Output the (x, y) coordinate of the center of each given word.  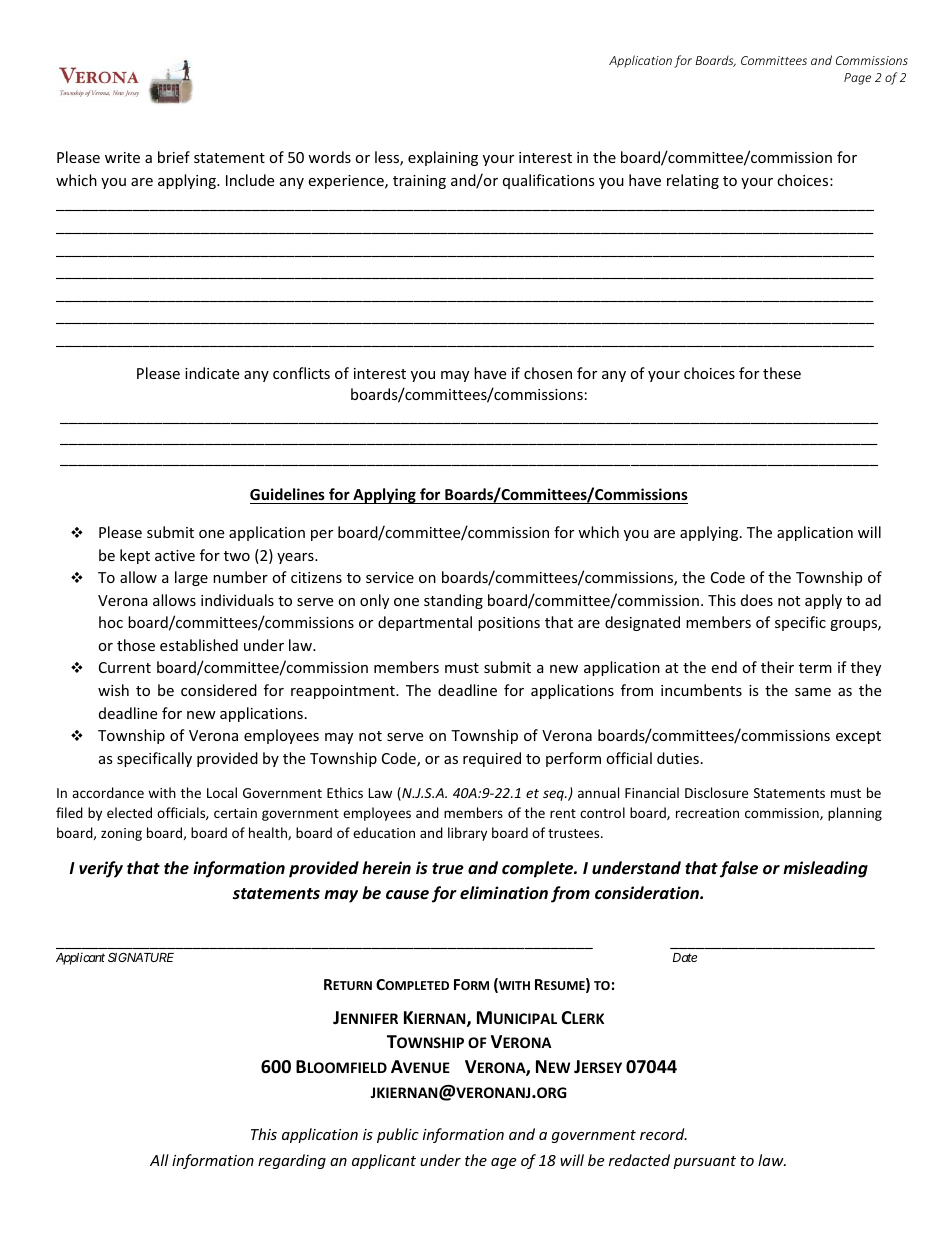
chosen (548, 373)
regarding (292, 1161)
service (390, 577)
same (813, 692)
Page (857, 79)
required (492, 759)
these (782, 373)
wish (113, 690)
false (739, 869)
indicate (212, 373)
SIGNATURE (141, 957)
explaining (443, 158)
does (757, 600)
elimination (504, 892)
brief (174, 157)
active (175, 555)
